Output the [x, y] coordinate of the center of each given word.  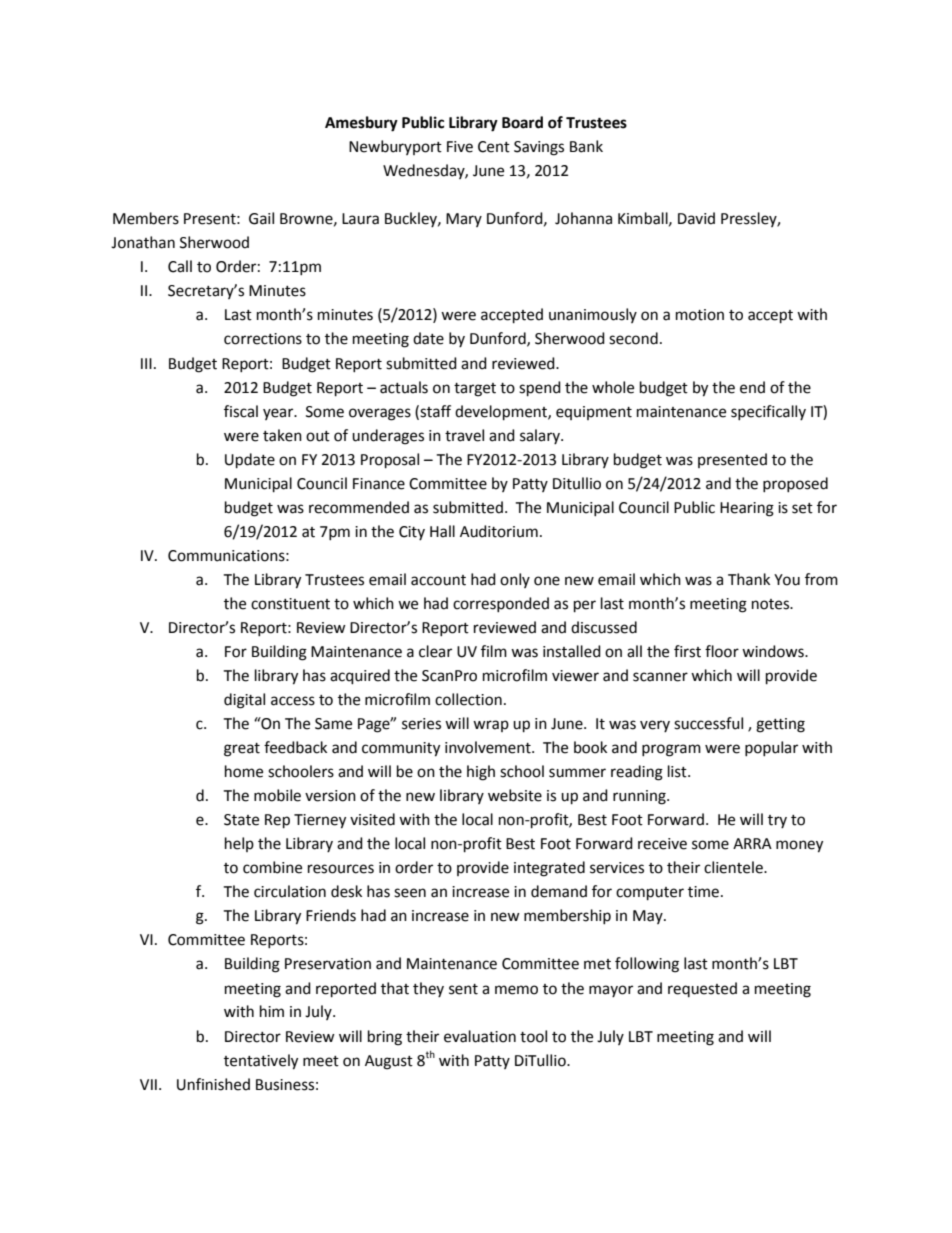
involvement [489, 747]
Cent [494, 147]
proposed [795, 484]
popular [771, 748]
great [242, 750]
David [696, 218]
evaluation [480, 1036]
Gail [261, 218]
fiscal [241, 411]
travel [464, 435]
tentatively [261, 1062]
